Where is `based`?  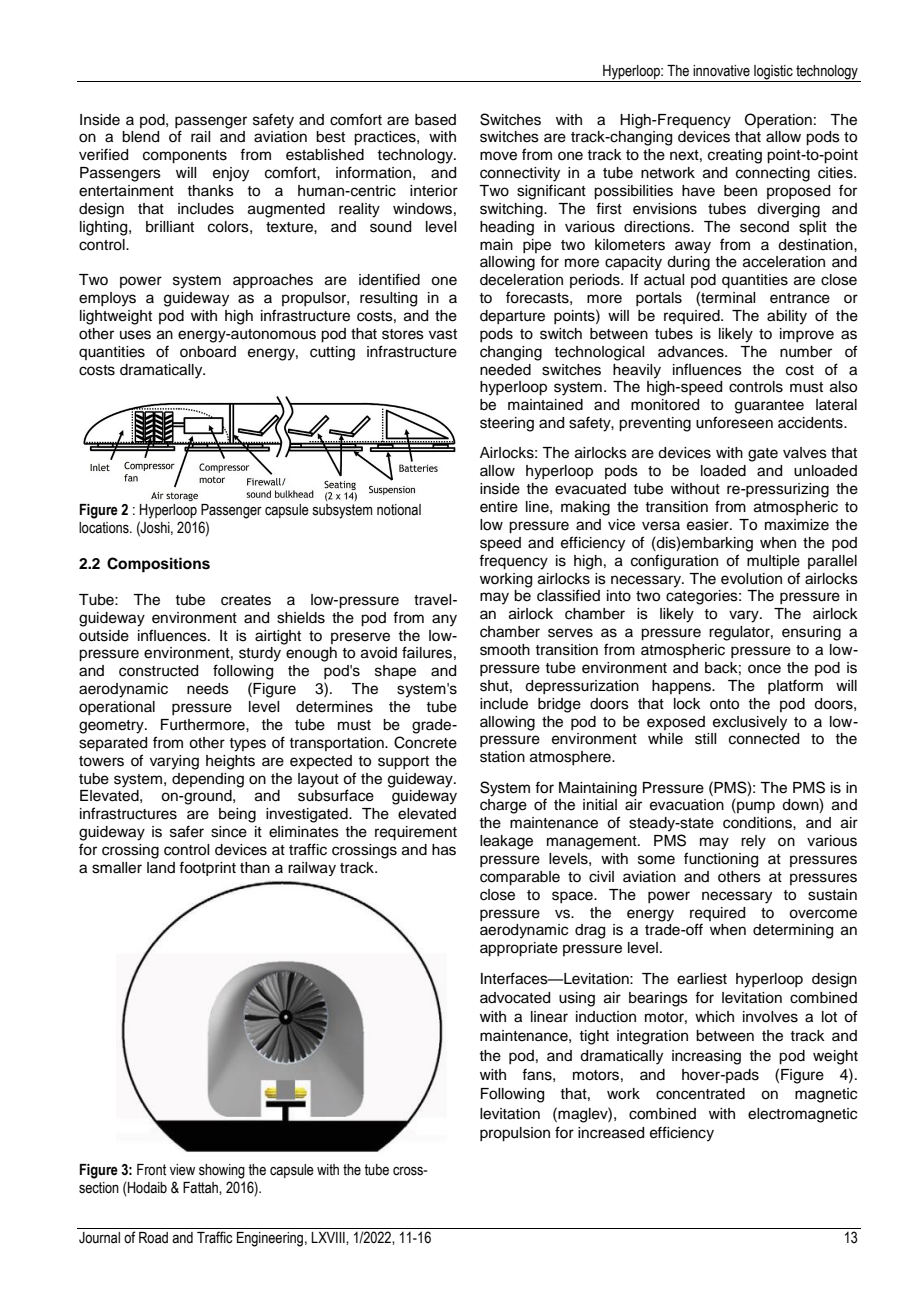
based is located at coordinates (435, 120).
